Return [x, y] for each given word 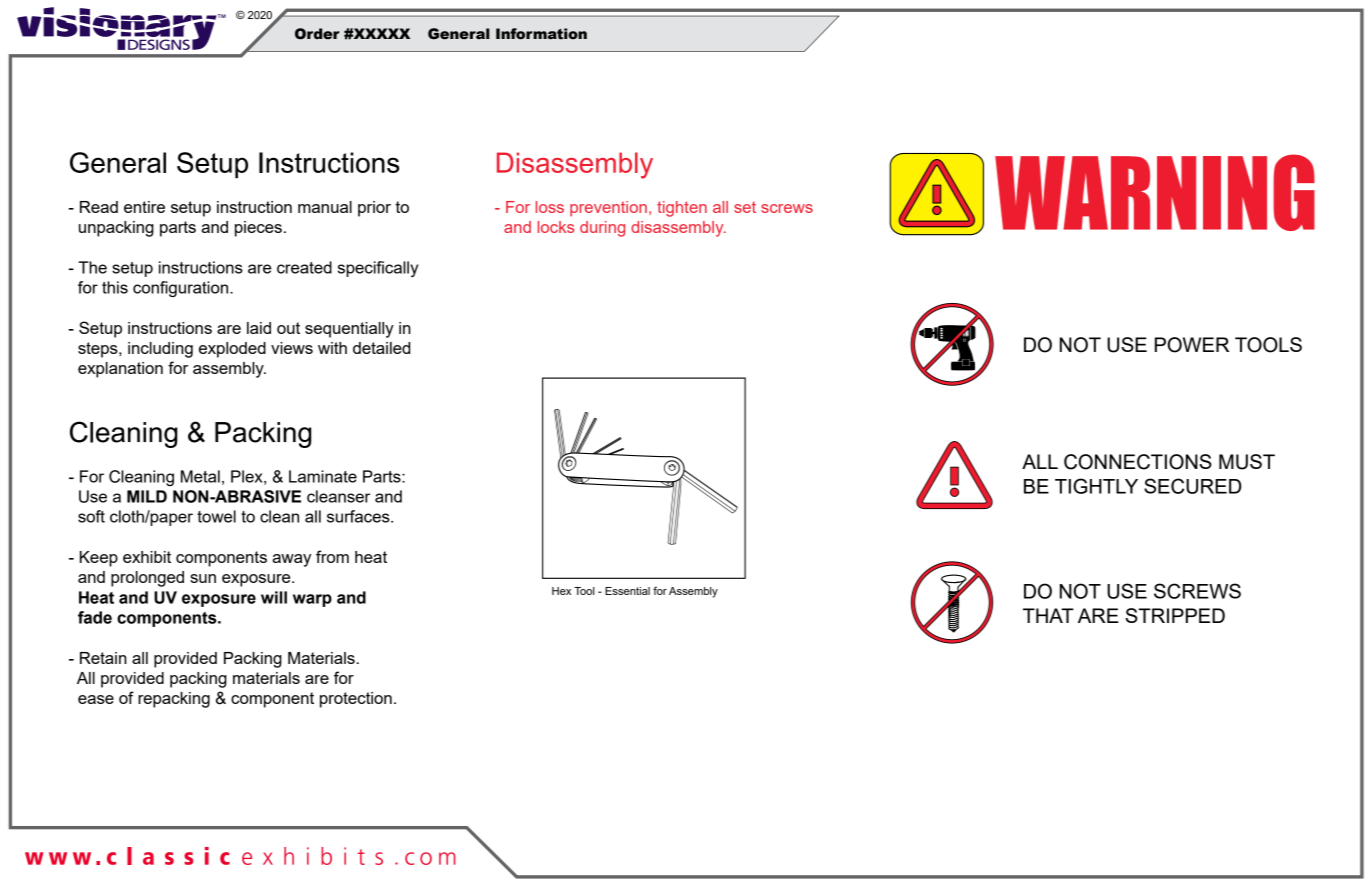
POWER [1192, 345]
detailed [381, 348]
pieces [258, 229]
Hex [561, 591]
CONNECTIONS [1138, 462]
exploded [232, 350]
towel [216, 516]
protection [356, 700]
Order [317, 34]
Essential [627, 591]
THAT [1048, 615]
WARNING [1155, 192]
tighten [682, 209]
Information [541, 34]
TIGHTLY [1096, 486]
